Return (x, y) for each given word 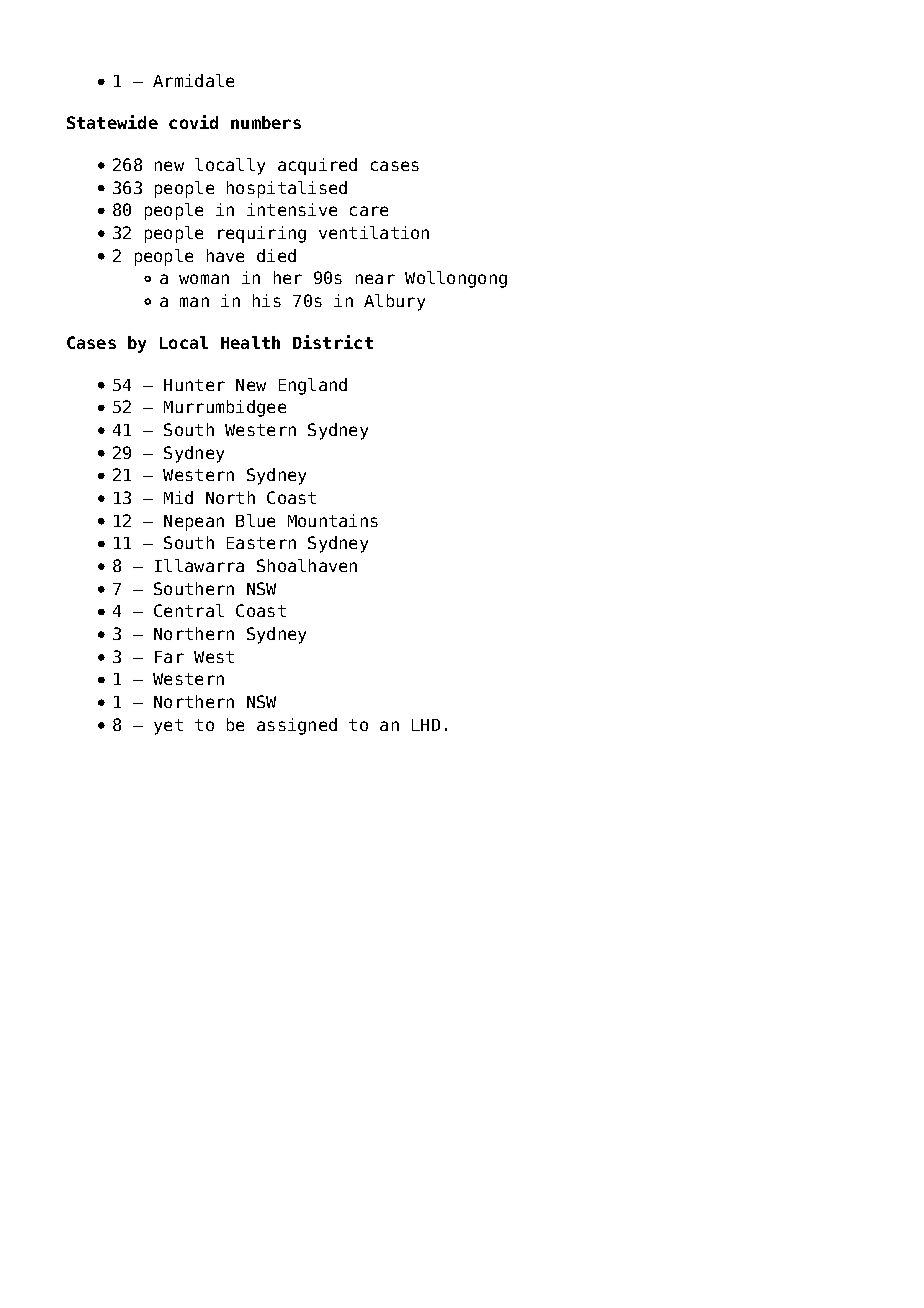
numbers (266, 122)
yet (168, 727)
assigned (297, 726)
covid (193, 122)
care (369, 211)
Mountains (333, 520)
